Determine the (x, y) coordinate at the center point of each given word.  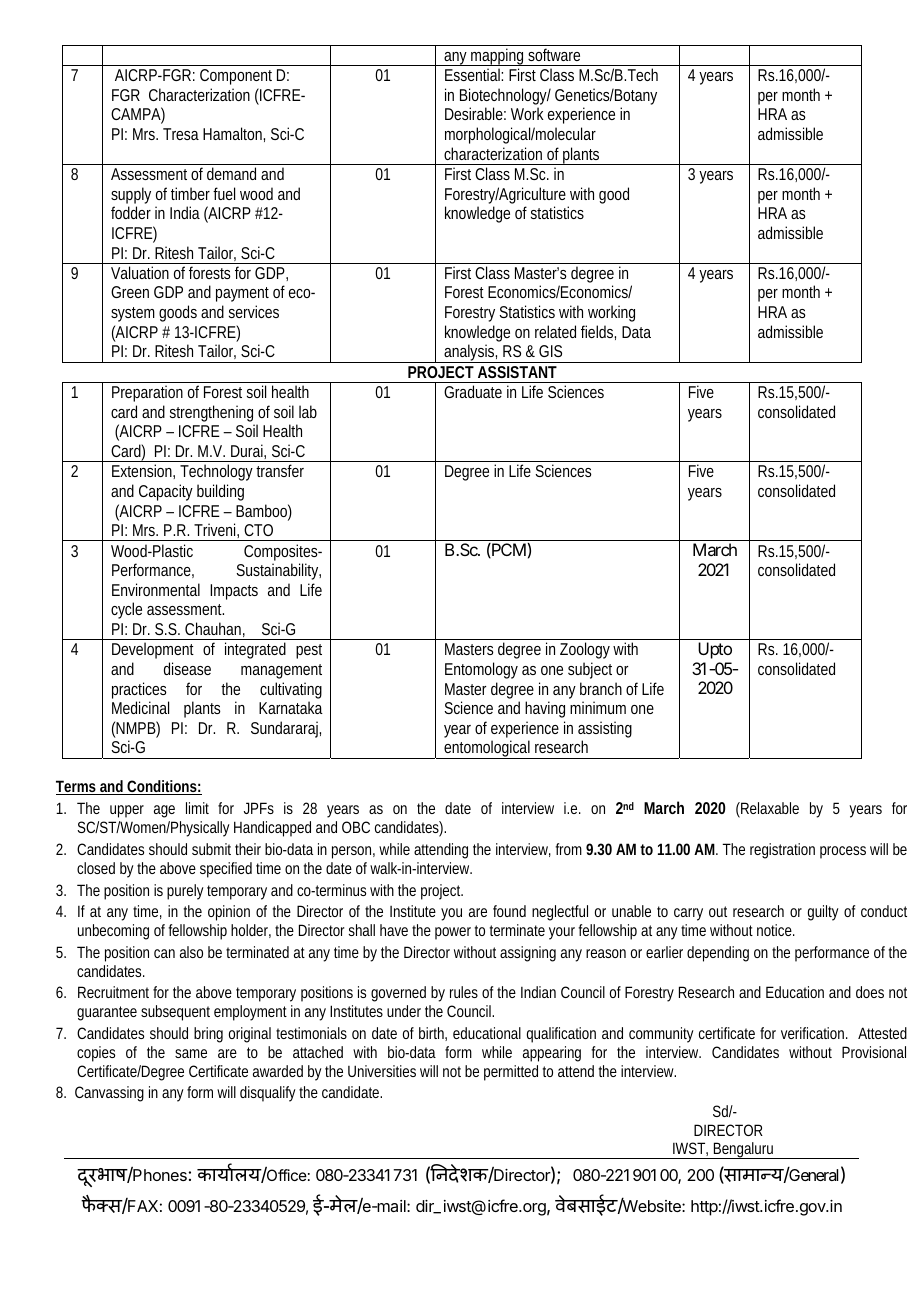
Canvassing (109, 1094)
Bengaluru (744, 1150)
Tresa (181, 134)
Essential (473, 74)
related (555, 331)
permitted (511, 1073)
